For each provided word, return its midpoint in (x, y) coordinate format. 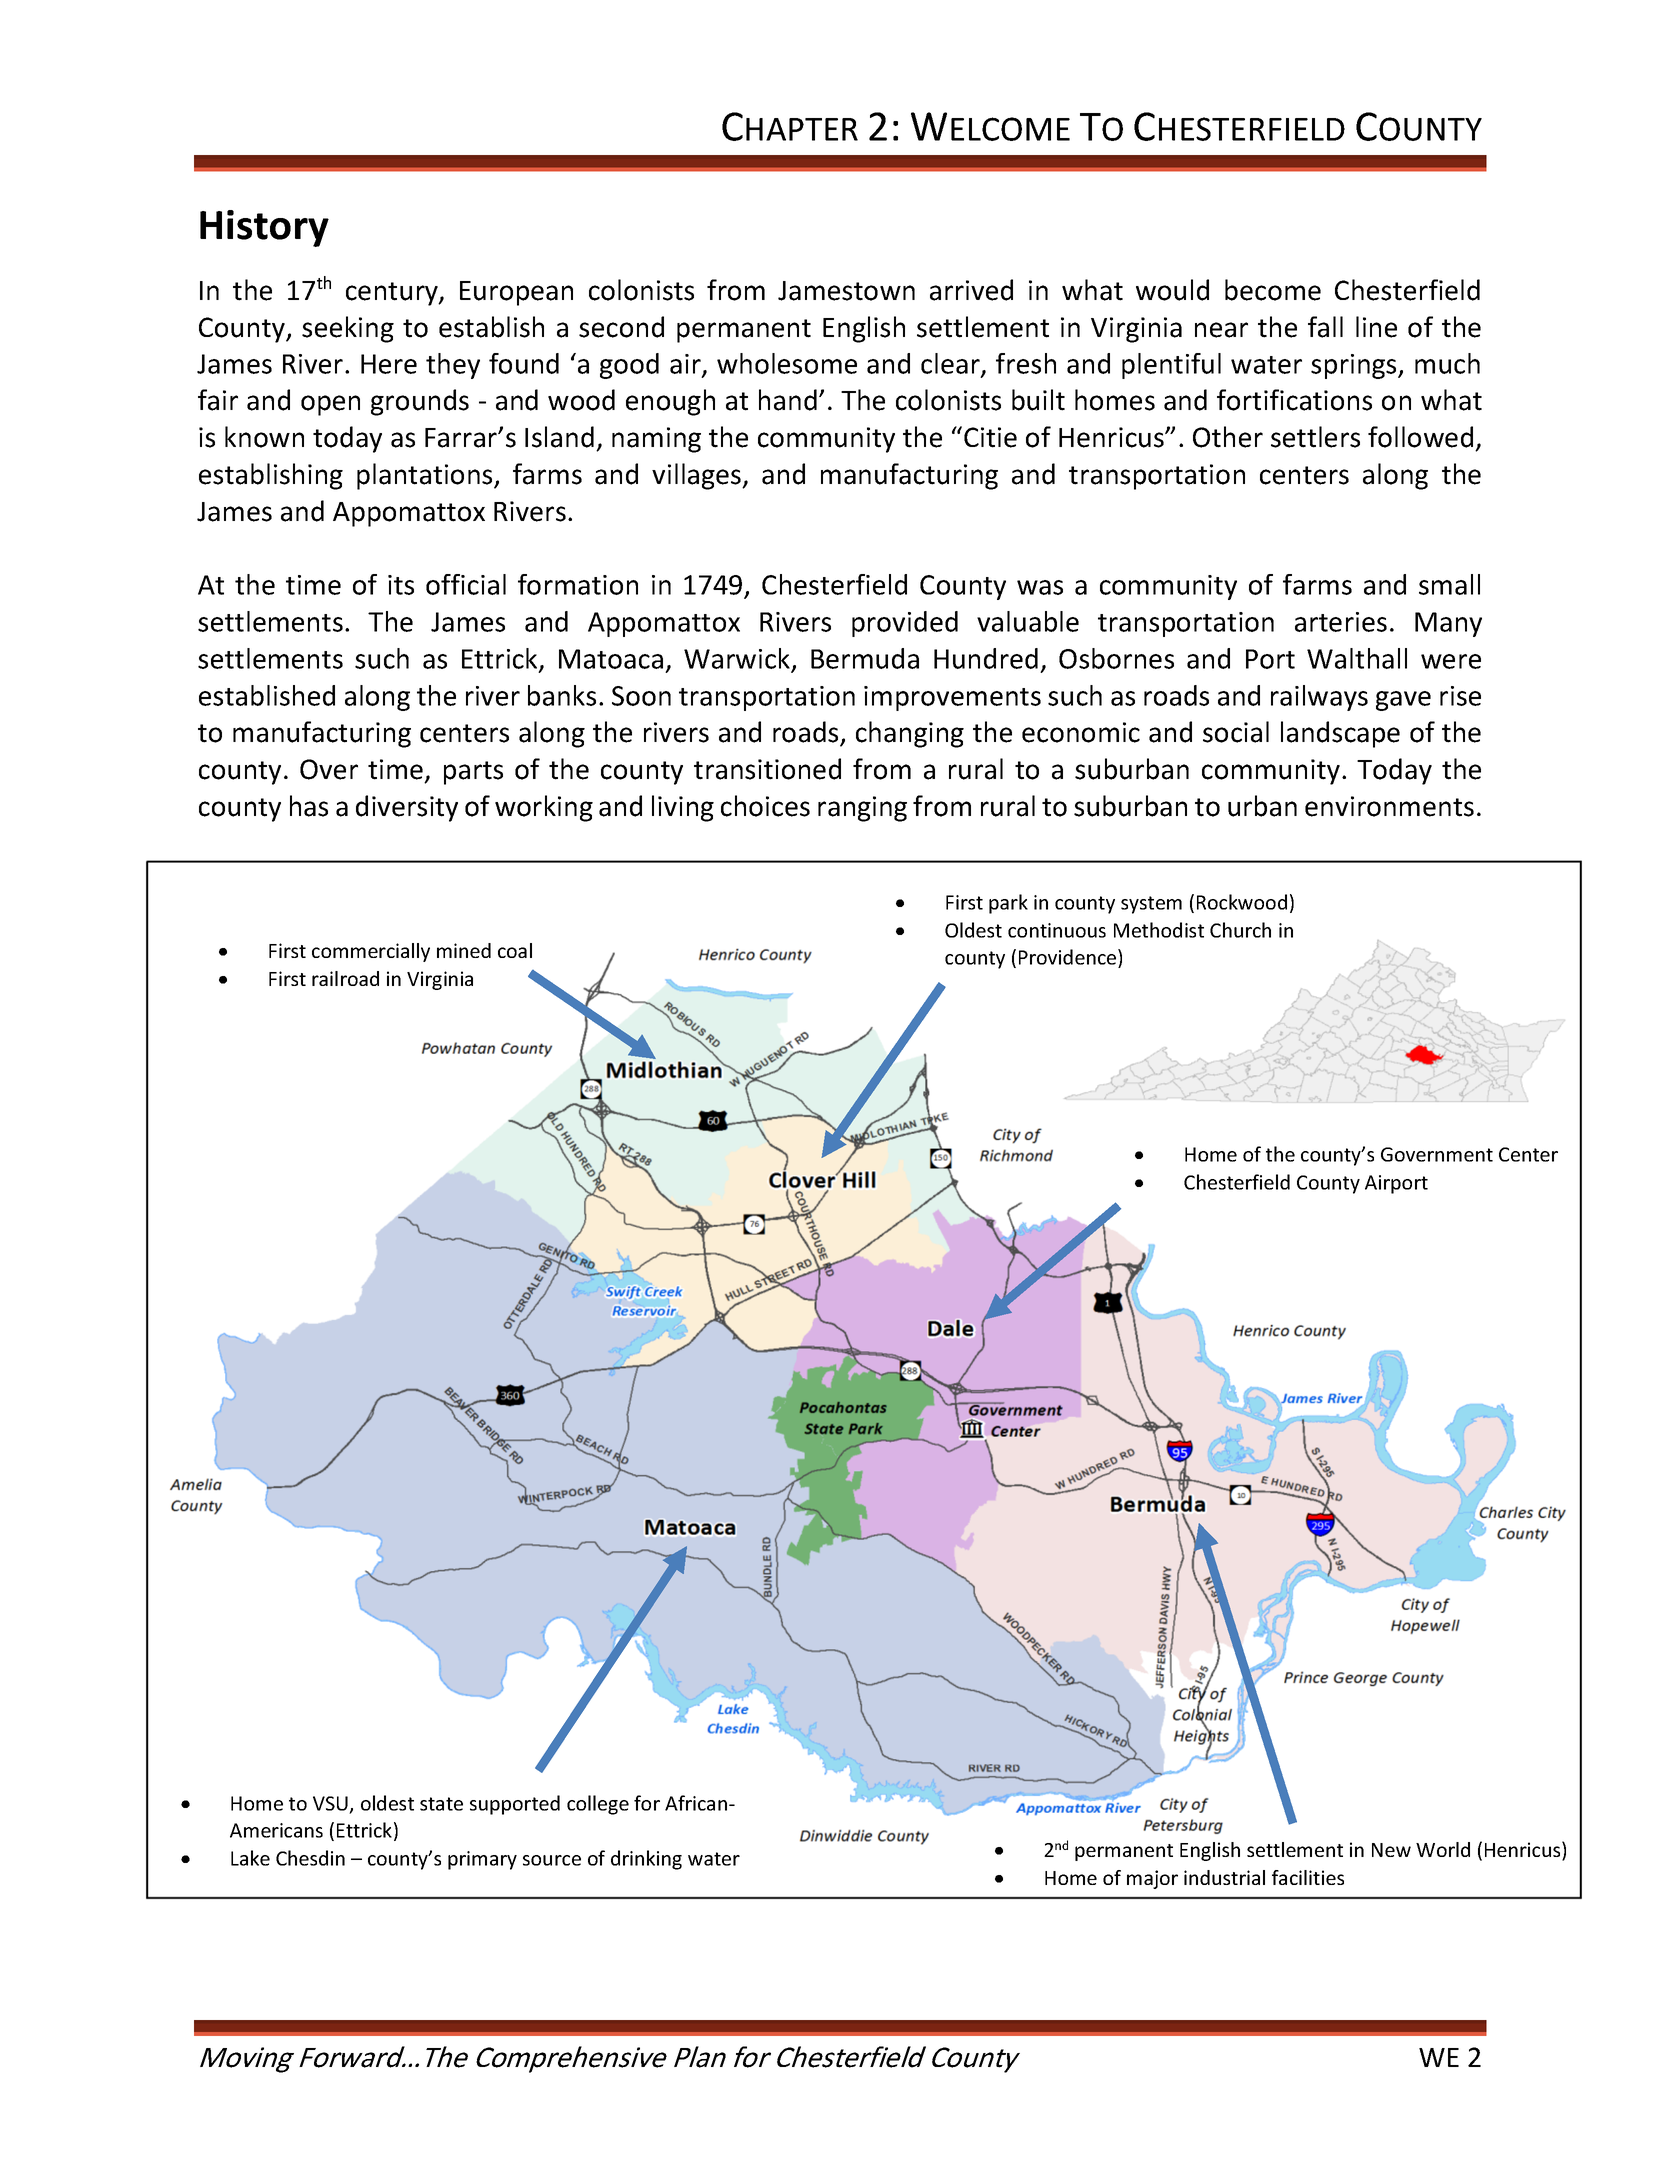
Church (1240, 930)
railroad (345, 978)
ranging (862, 809)
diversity (407, 808)
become (1273, 290)
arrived (971, 290)
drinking (646, 1860)
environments (1389, 806)
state (441, 1804)
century (393, 294)
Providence (1069, 957)
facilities (1308, 1877)
